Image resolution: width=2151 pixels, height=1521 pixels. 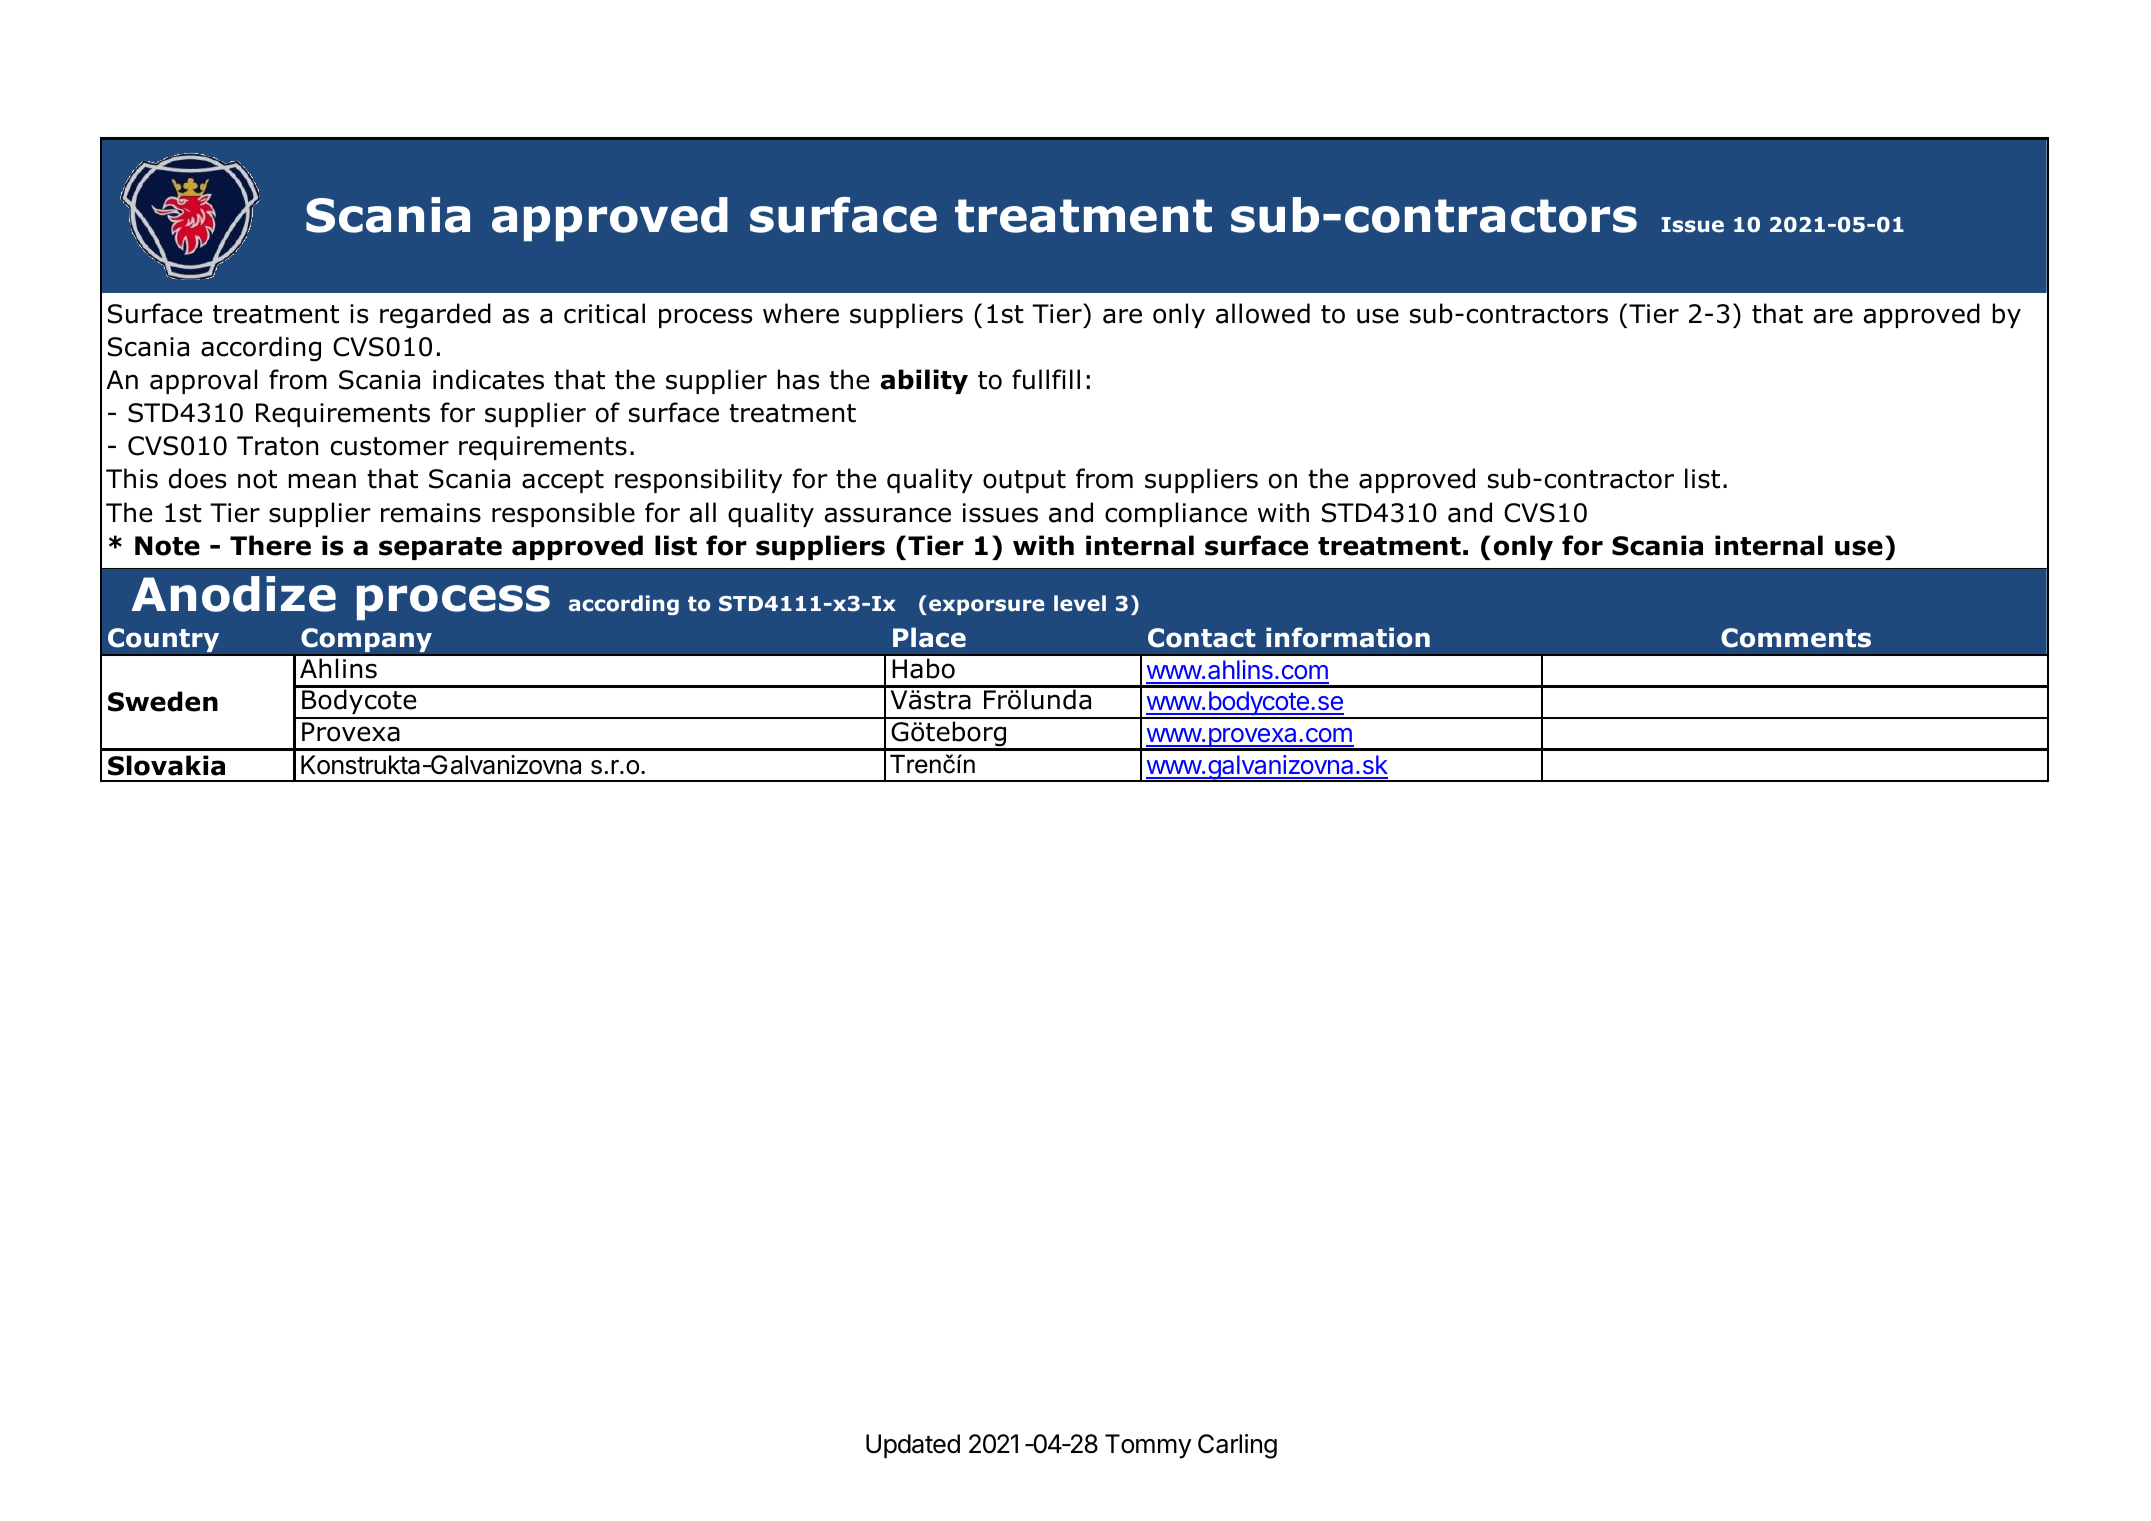 I want to click on information, so click(x=1348, y=637).
